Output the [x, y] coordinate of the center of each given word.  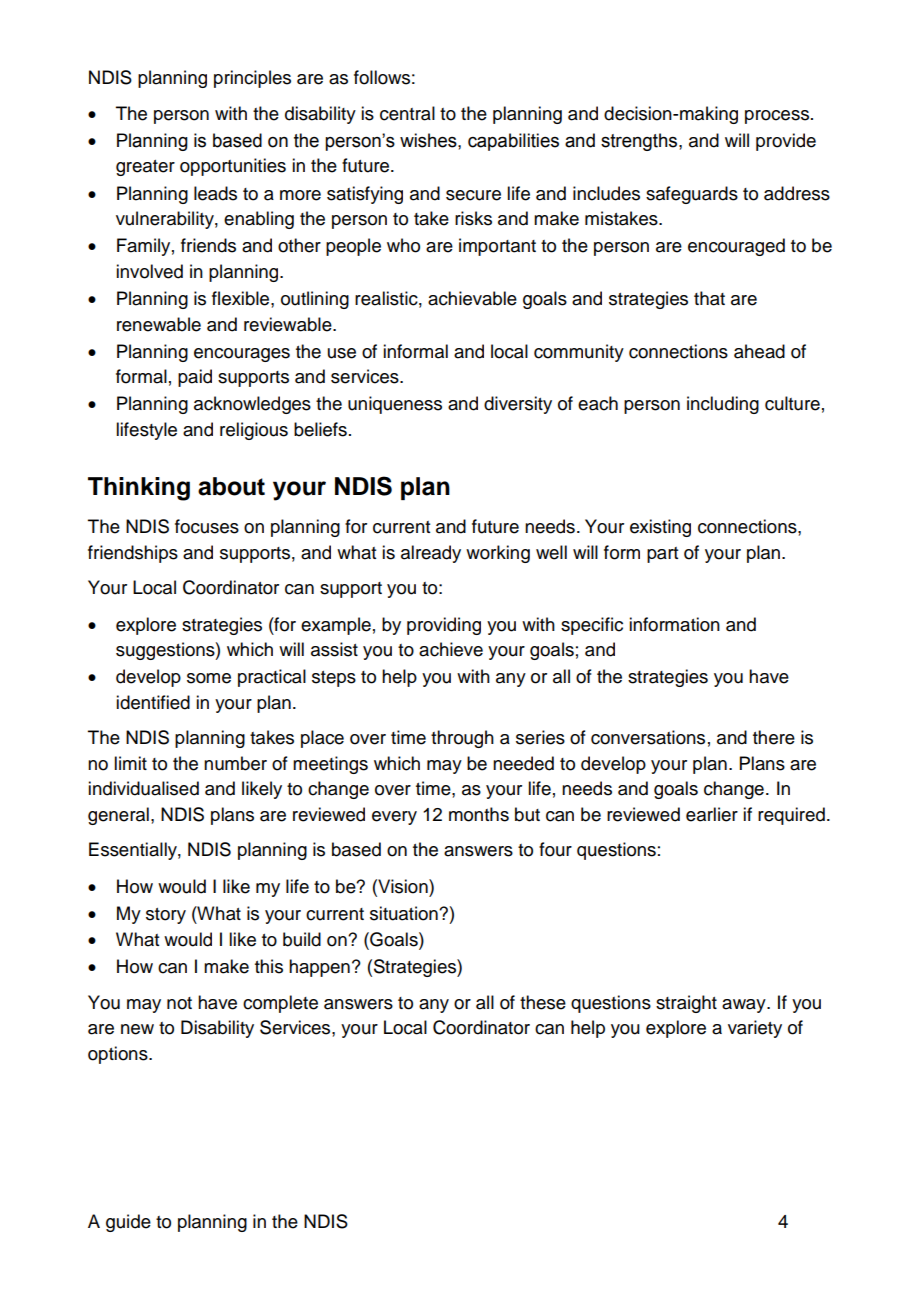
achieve [451, 649]
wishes [429, 140]
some [209, 678]
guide [128, 1223]
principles [252, 79]
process [777, 117]
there [774, 737]
